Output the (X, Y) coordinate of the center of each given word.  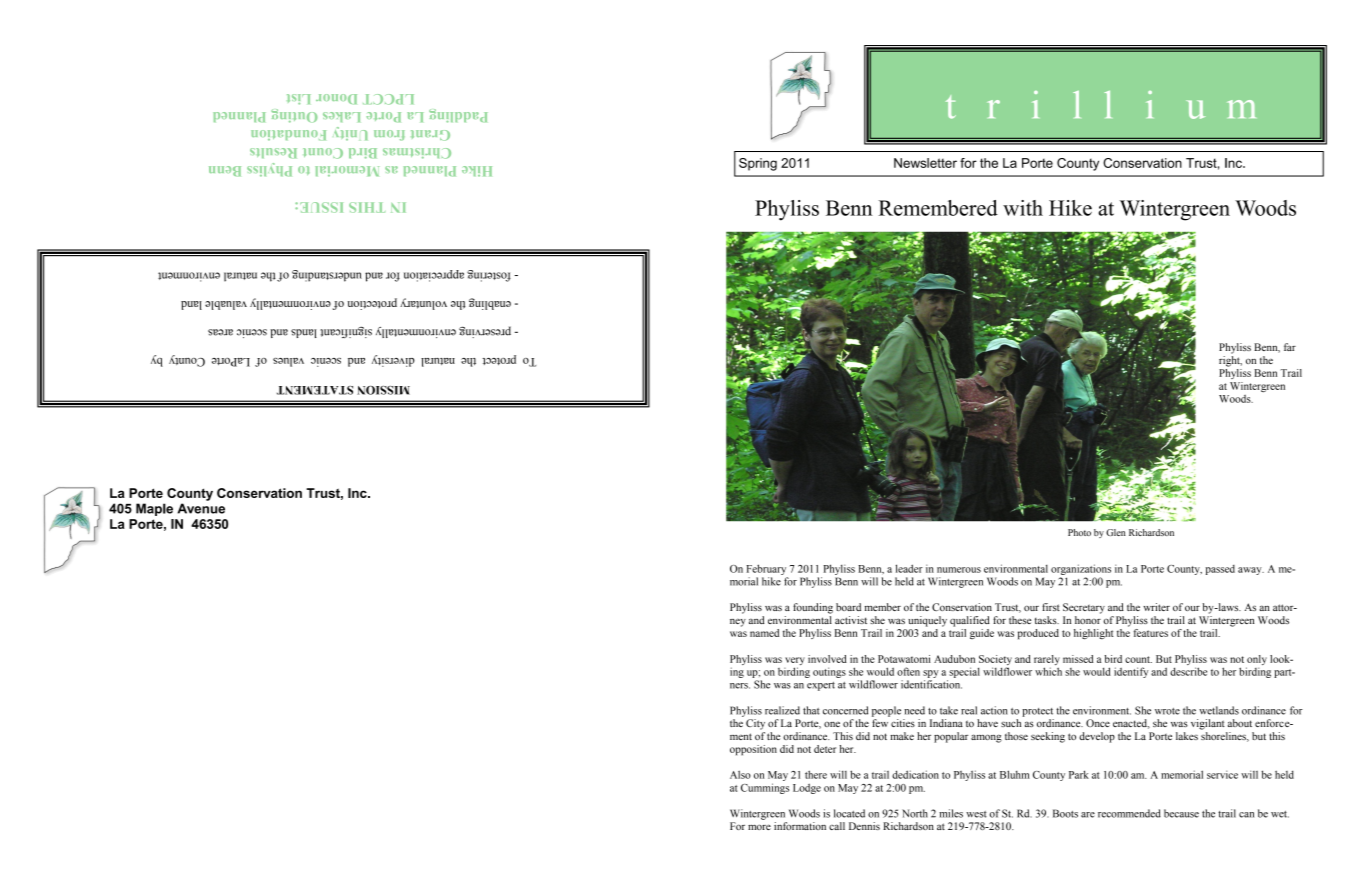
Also (740, 774)
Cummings (765, 788)
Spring (758, 164)
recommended (1129, 813)
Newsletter (925, 163)
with (1023, 208)
